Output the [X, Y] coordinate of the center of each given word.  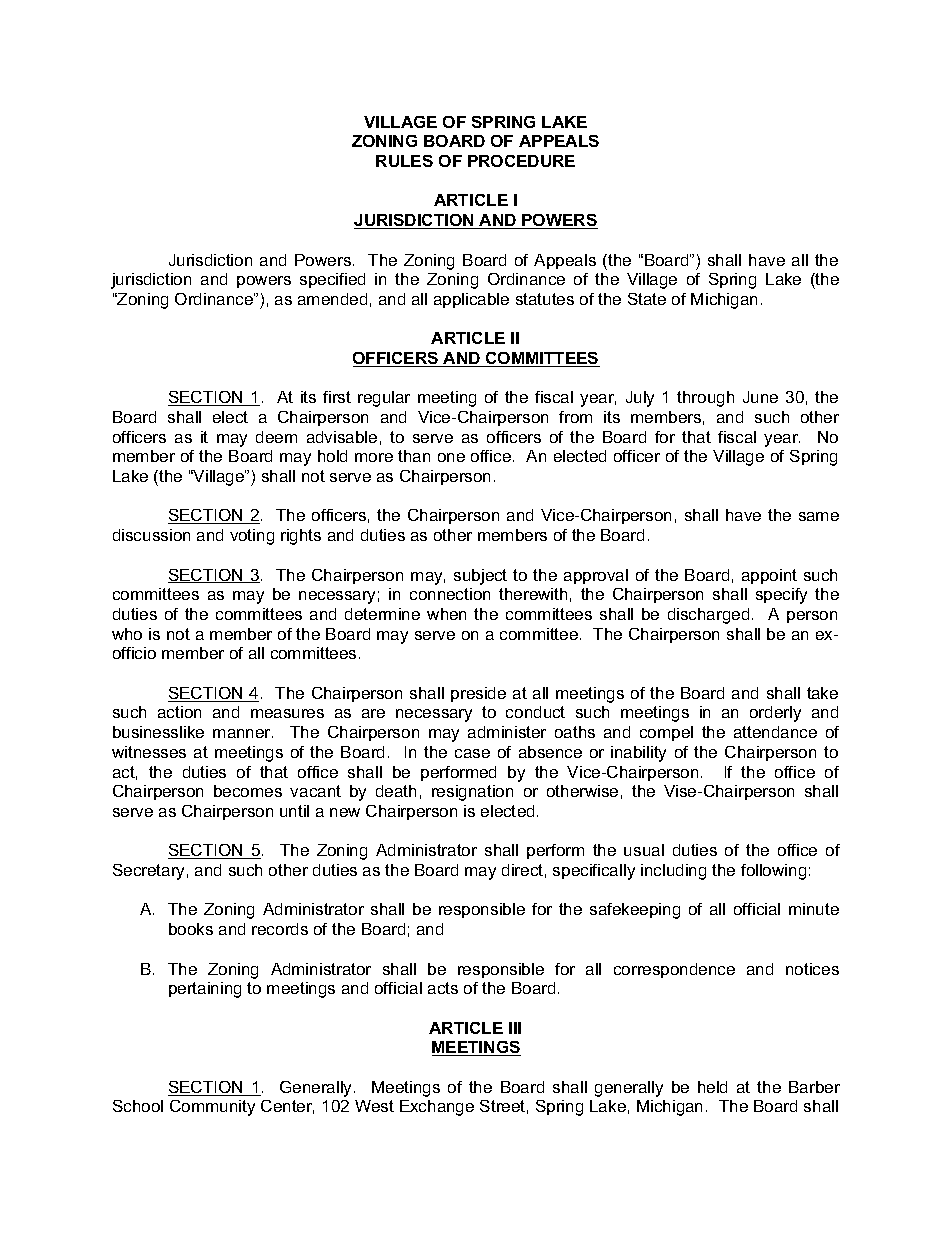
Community [212, 1108]
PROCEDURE [521, 161]
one [451, 457]
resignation [472, 793]
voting [252, 537]
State [647, 299]
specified [332, 280]
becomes [248, 791]
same [819, 516]
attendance [775, 732]
